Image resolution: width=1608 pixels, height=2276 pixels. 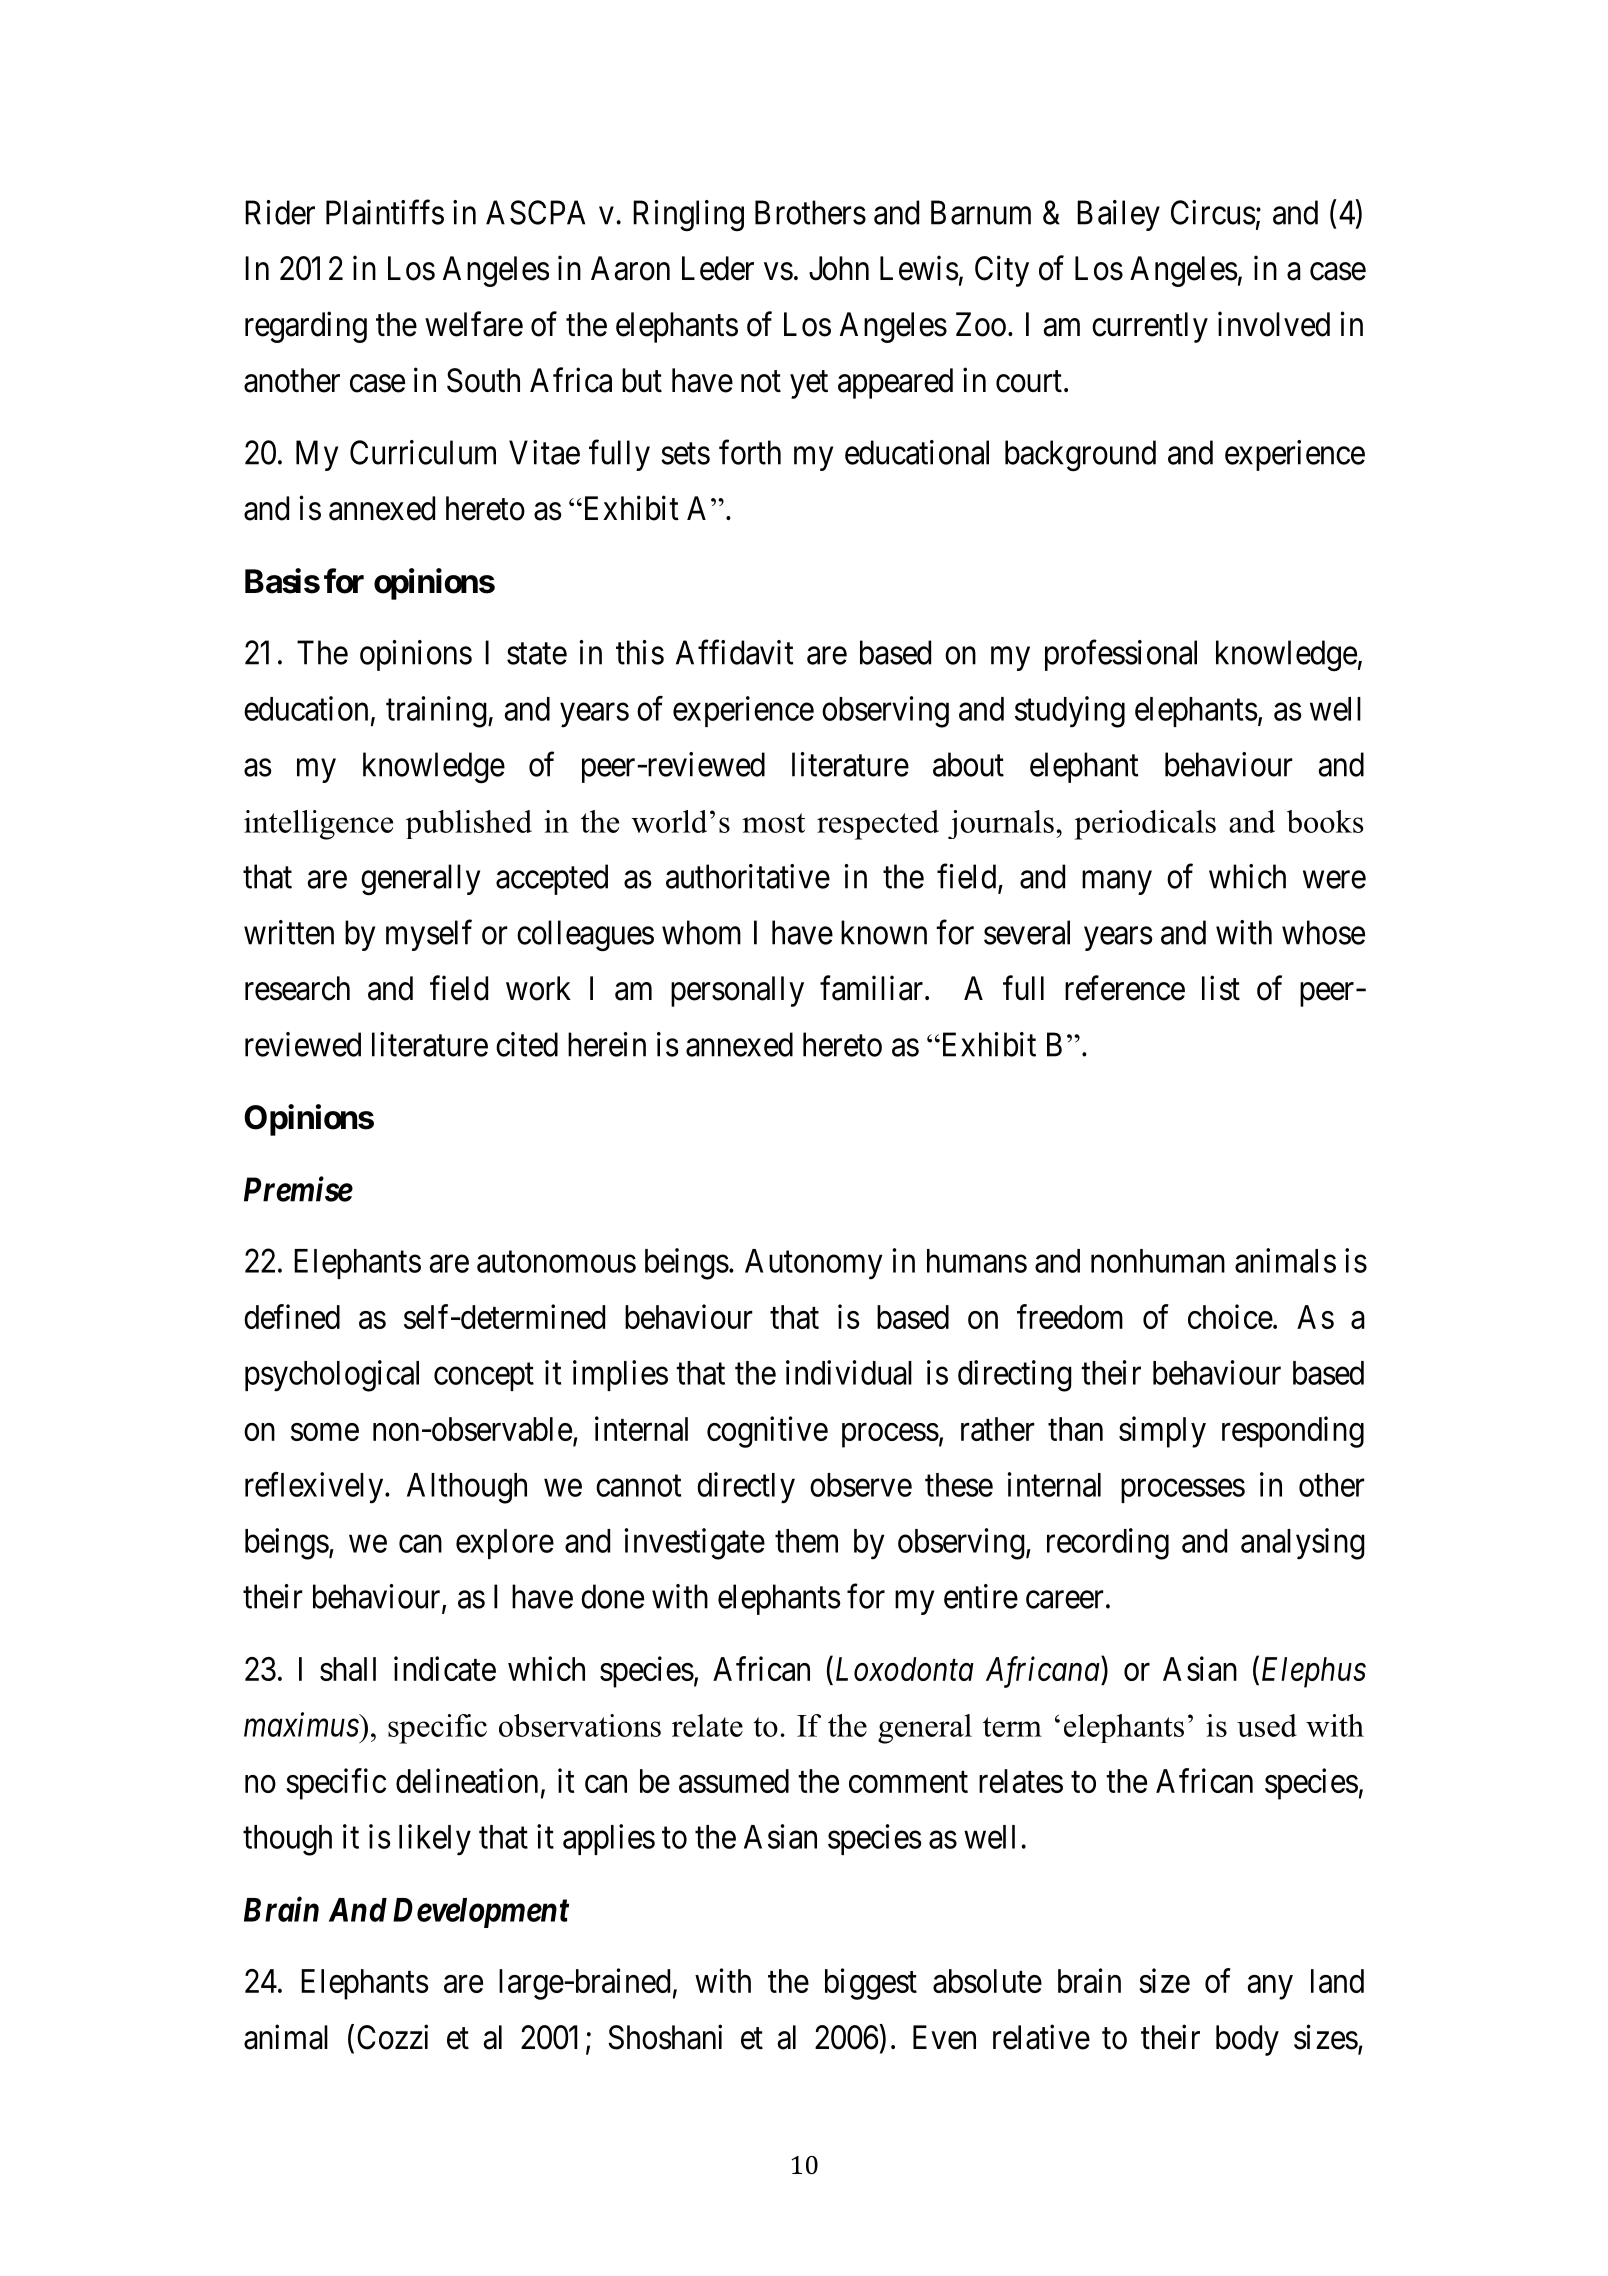 I want to click on list, so click(x=1221, y=988).
